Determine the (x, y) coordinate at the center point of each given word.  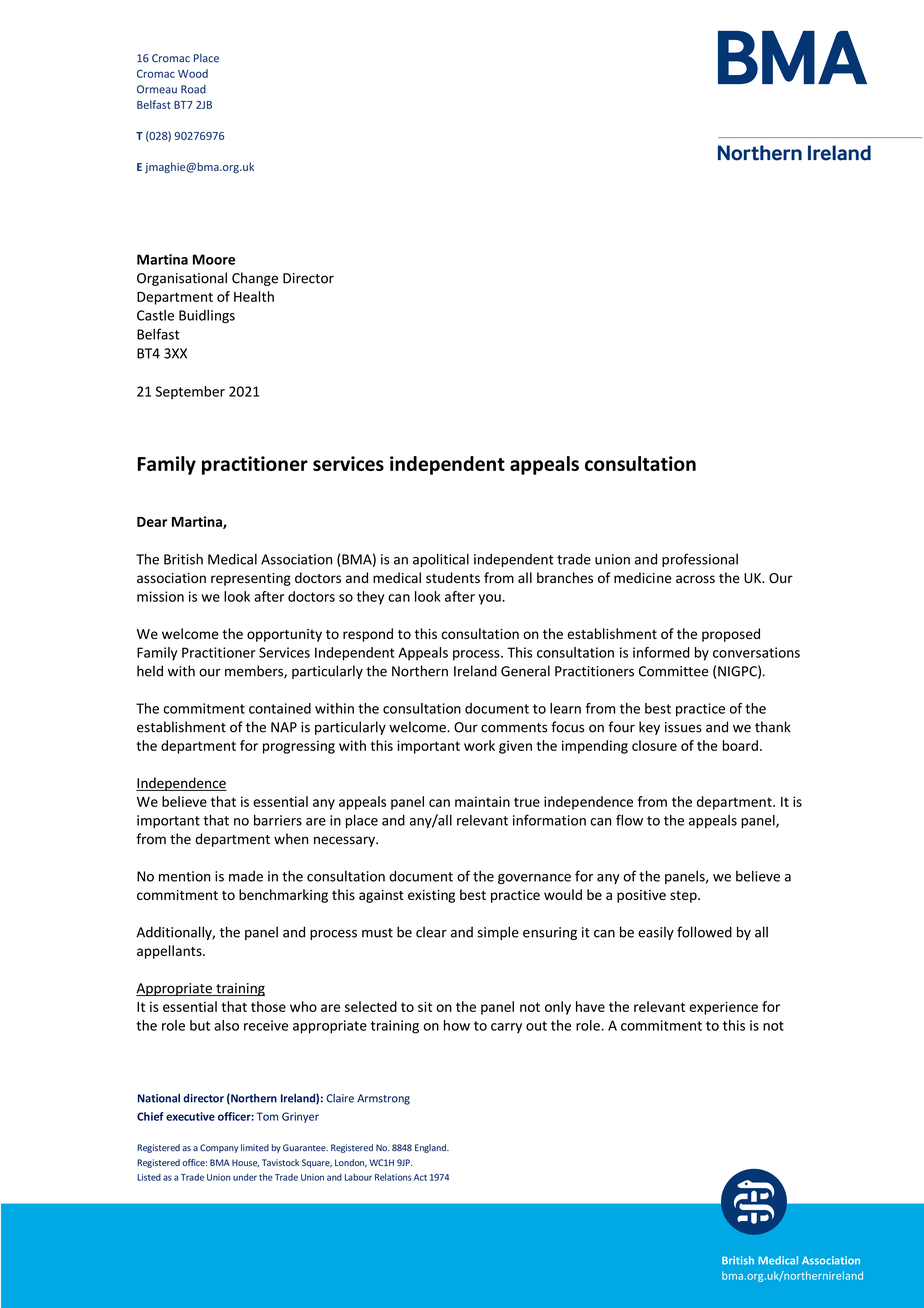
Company (219, 1148)
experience (723, 1008)
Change (255, 279)
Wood (193, 73)
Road (193, 89)
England (431, 1148)
